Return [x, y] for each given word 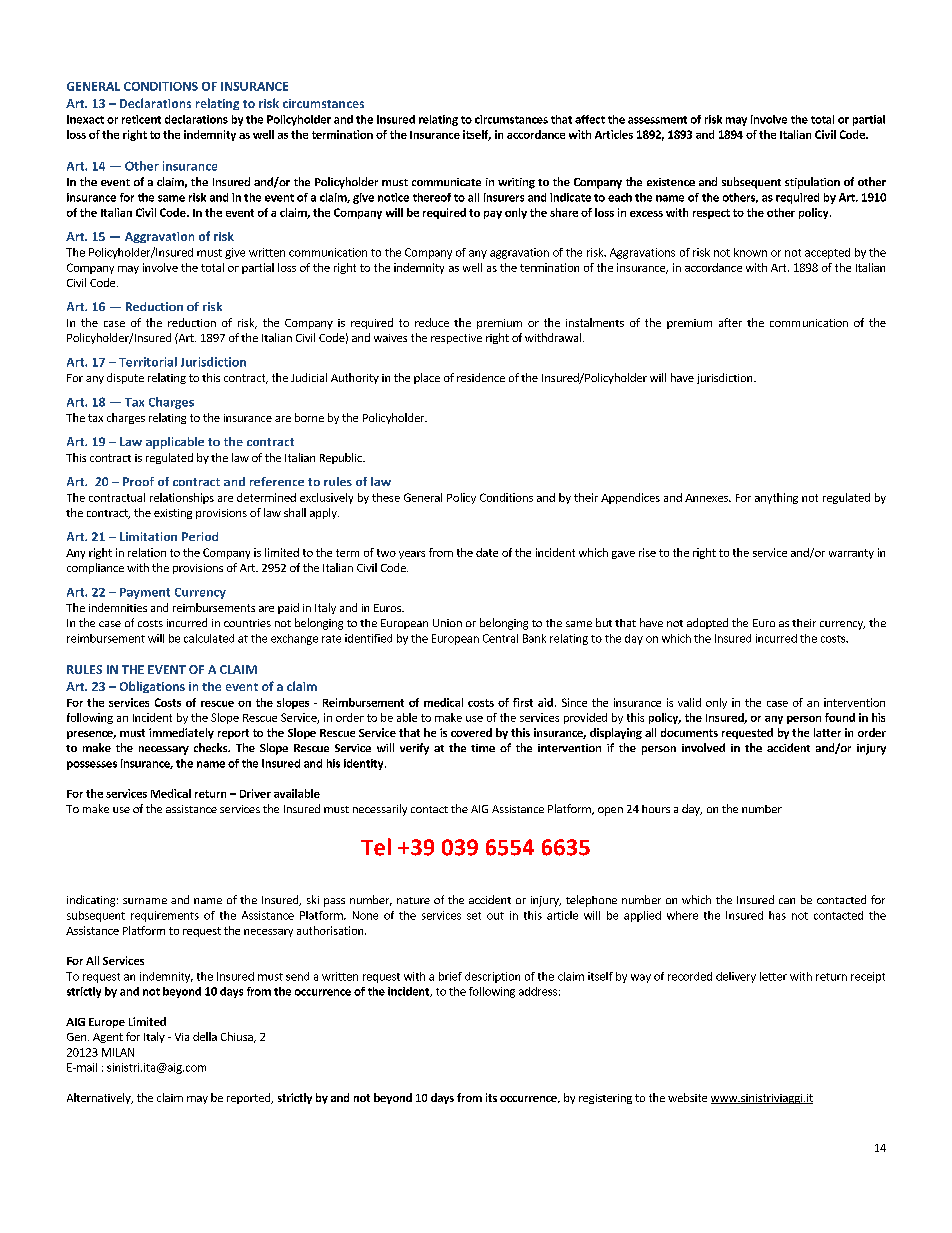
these [386, 497]
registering [605, 1099]
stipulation [812, 183]
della [205, 1036]
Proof [138, 481]
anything [776, 498]
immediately [181, 733]
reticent [141, 119]
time [483, 748]
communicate [446, 182]
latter [827, 732]
